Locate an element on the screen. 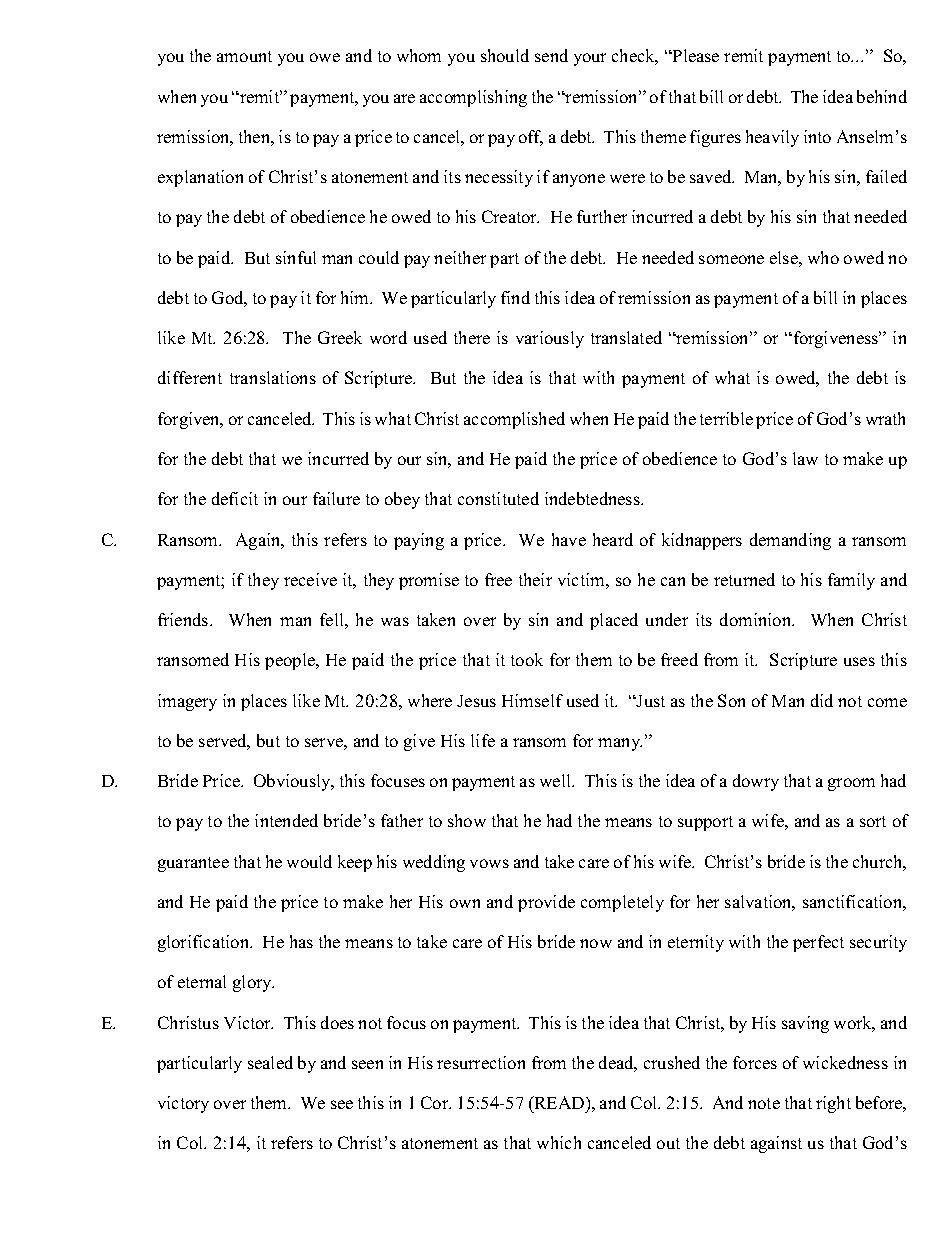  would is located at coordinates (309, 861).
